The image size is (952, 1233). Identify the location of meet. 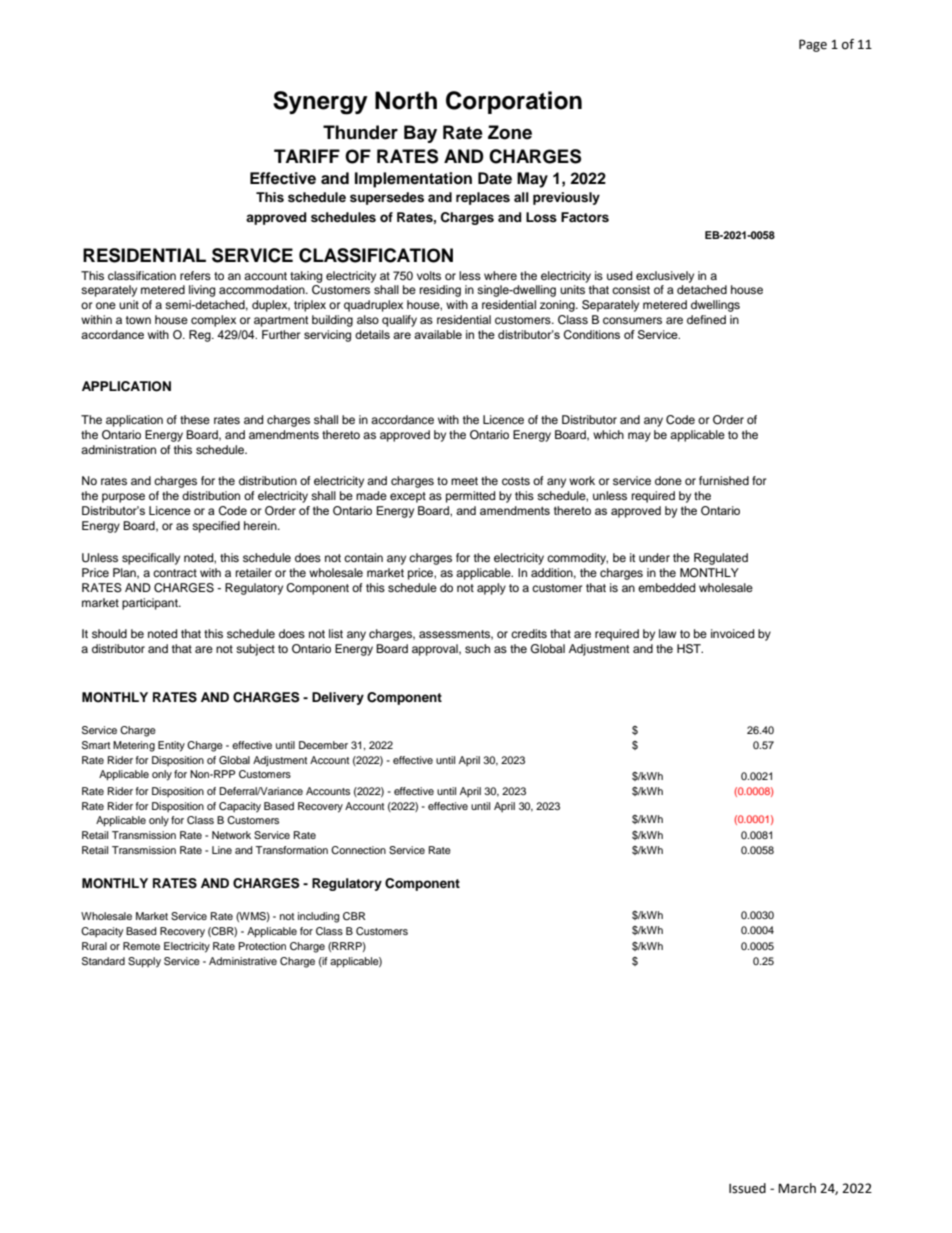
(464, 481).
